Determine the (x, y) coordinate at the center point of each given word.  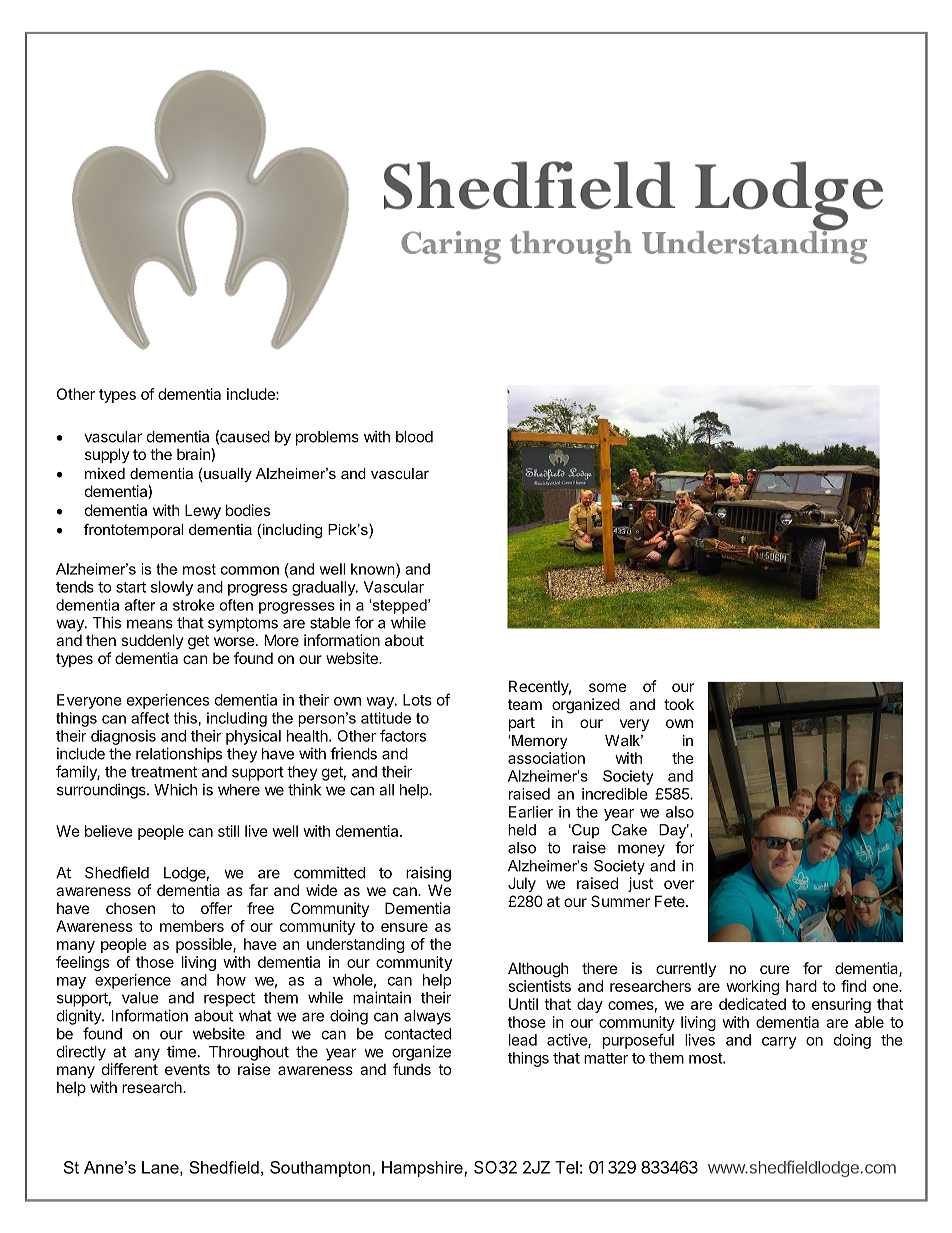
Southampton (321, 1169)
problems (327, 438)
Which (176, 789)
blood (414, 437)
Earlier (531, 812)
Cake (629, 830)
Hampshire (423, 1169)
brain (194, 455)
